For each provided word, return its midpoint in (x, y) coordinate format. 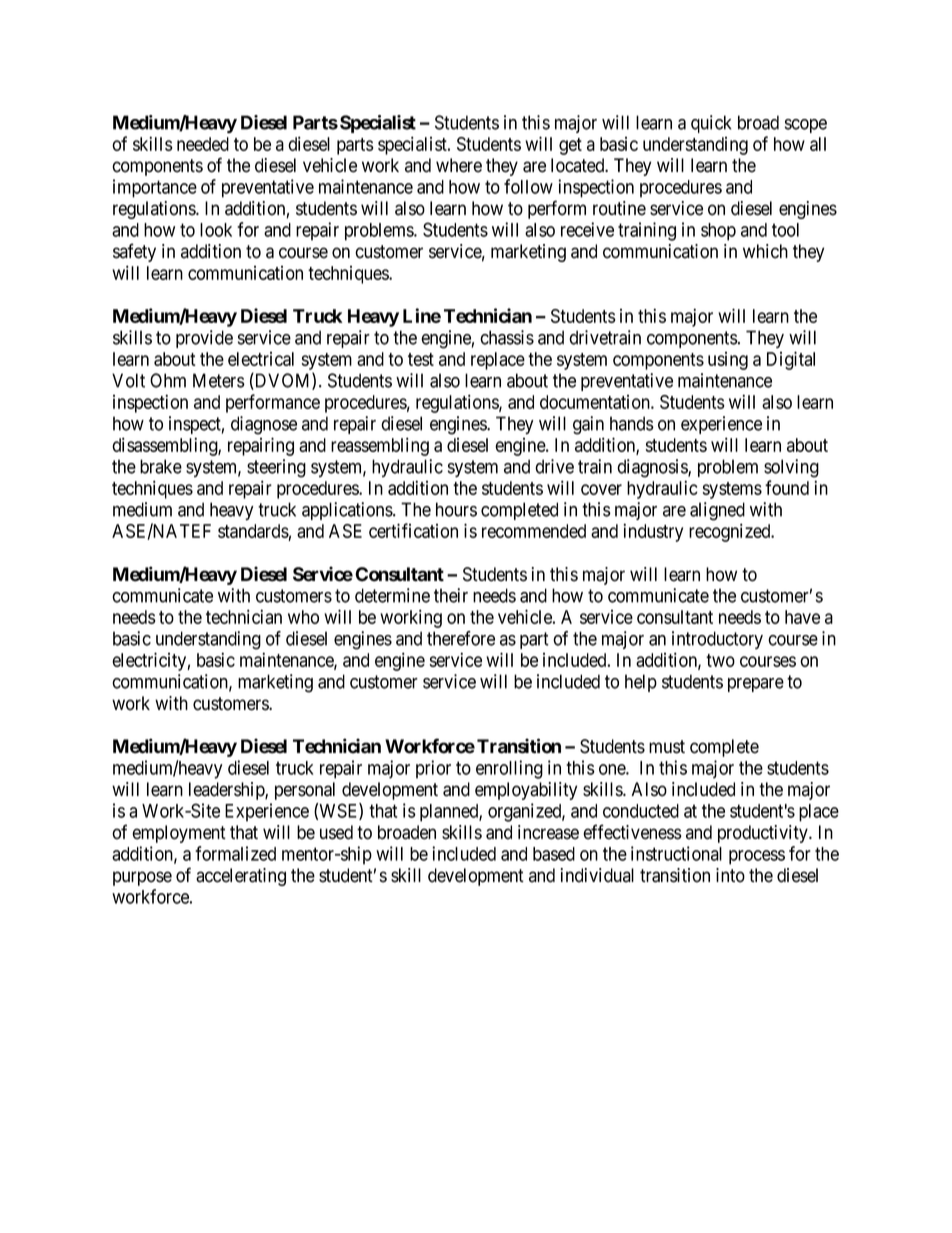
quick (711, 124)
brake (161, 466)
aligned (717, 511)
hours (456, 509)
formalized (235, 853)
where (459, 165)
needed (203, 144)
